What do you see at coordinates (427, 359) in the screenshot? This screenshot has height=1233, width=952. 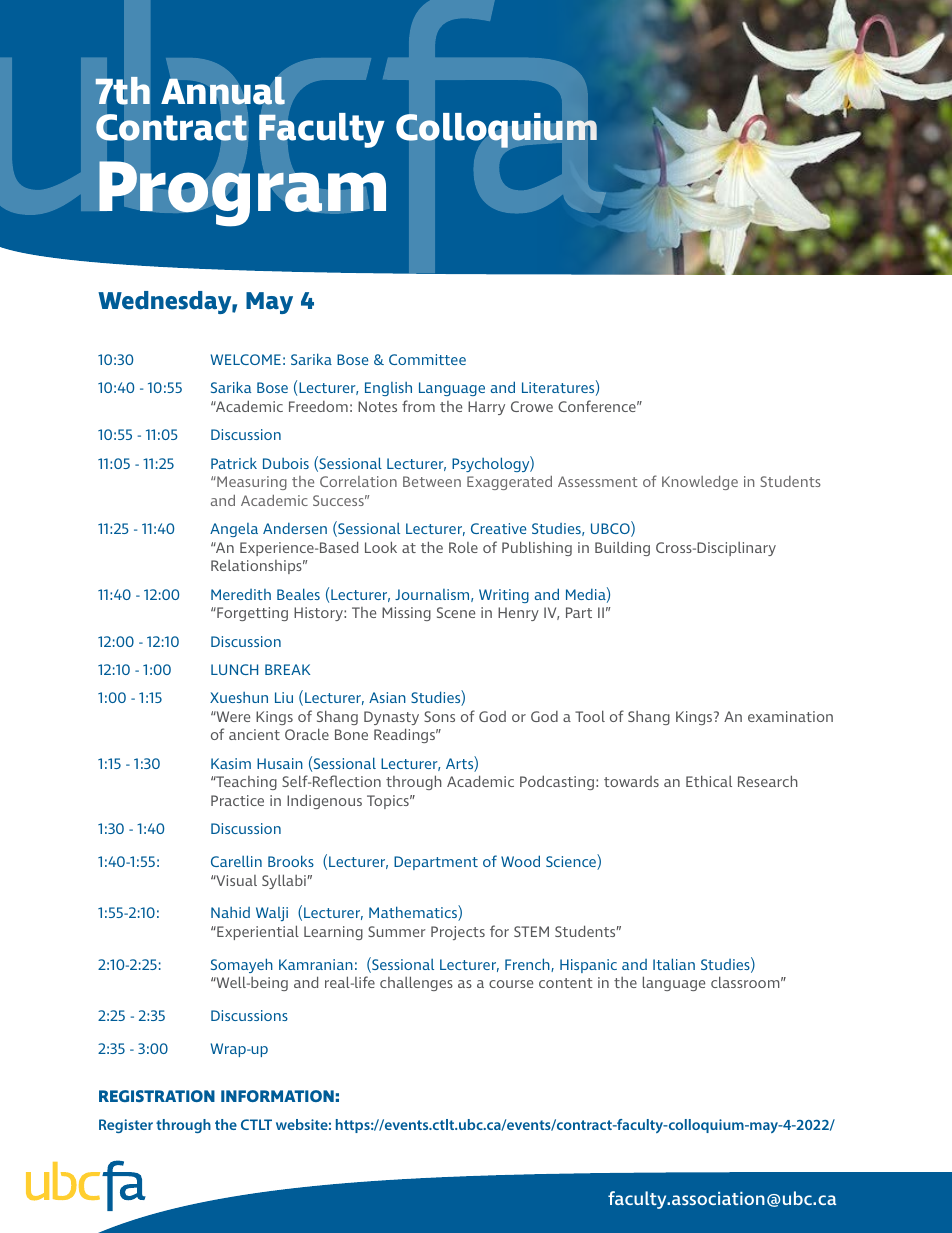 I see `Committee` at bounding box center [427, 359].
